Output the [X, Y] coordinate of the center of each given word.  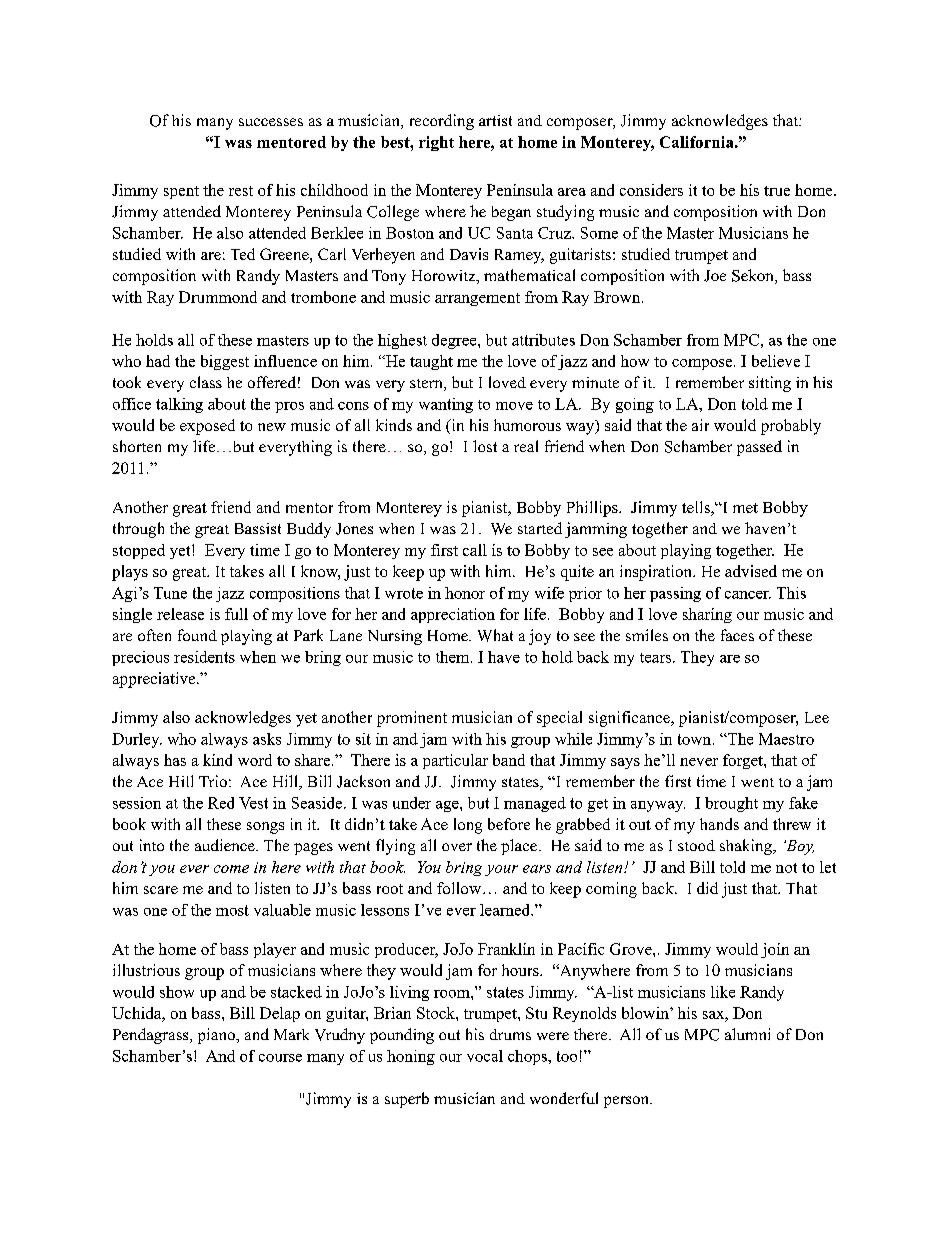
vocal [485, 1056]
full [236, 614]
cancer [748, 595]
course [280, 1058]
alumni [747, 1034]
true [777, 191]
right [436, 143]
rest [241, 191]
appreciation [453, 615]
